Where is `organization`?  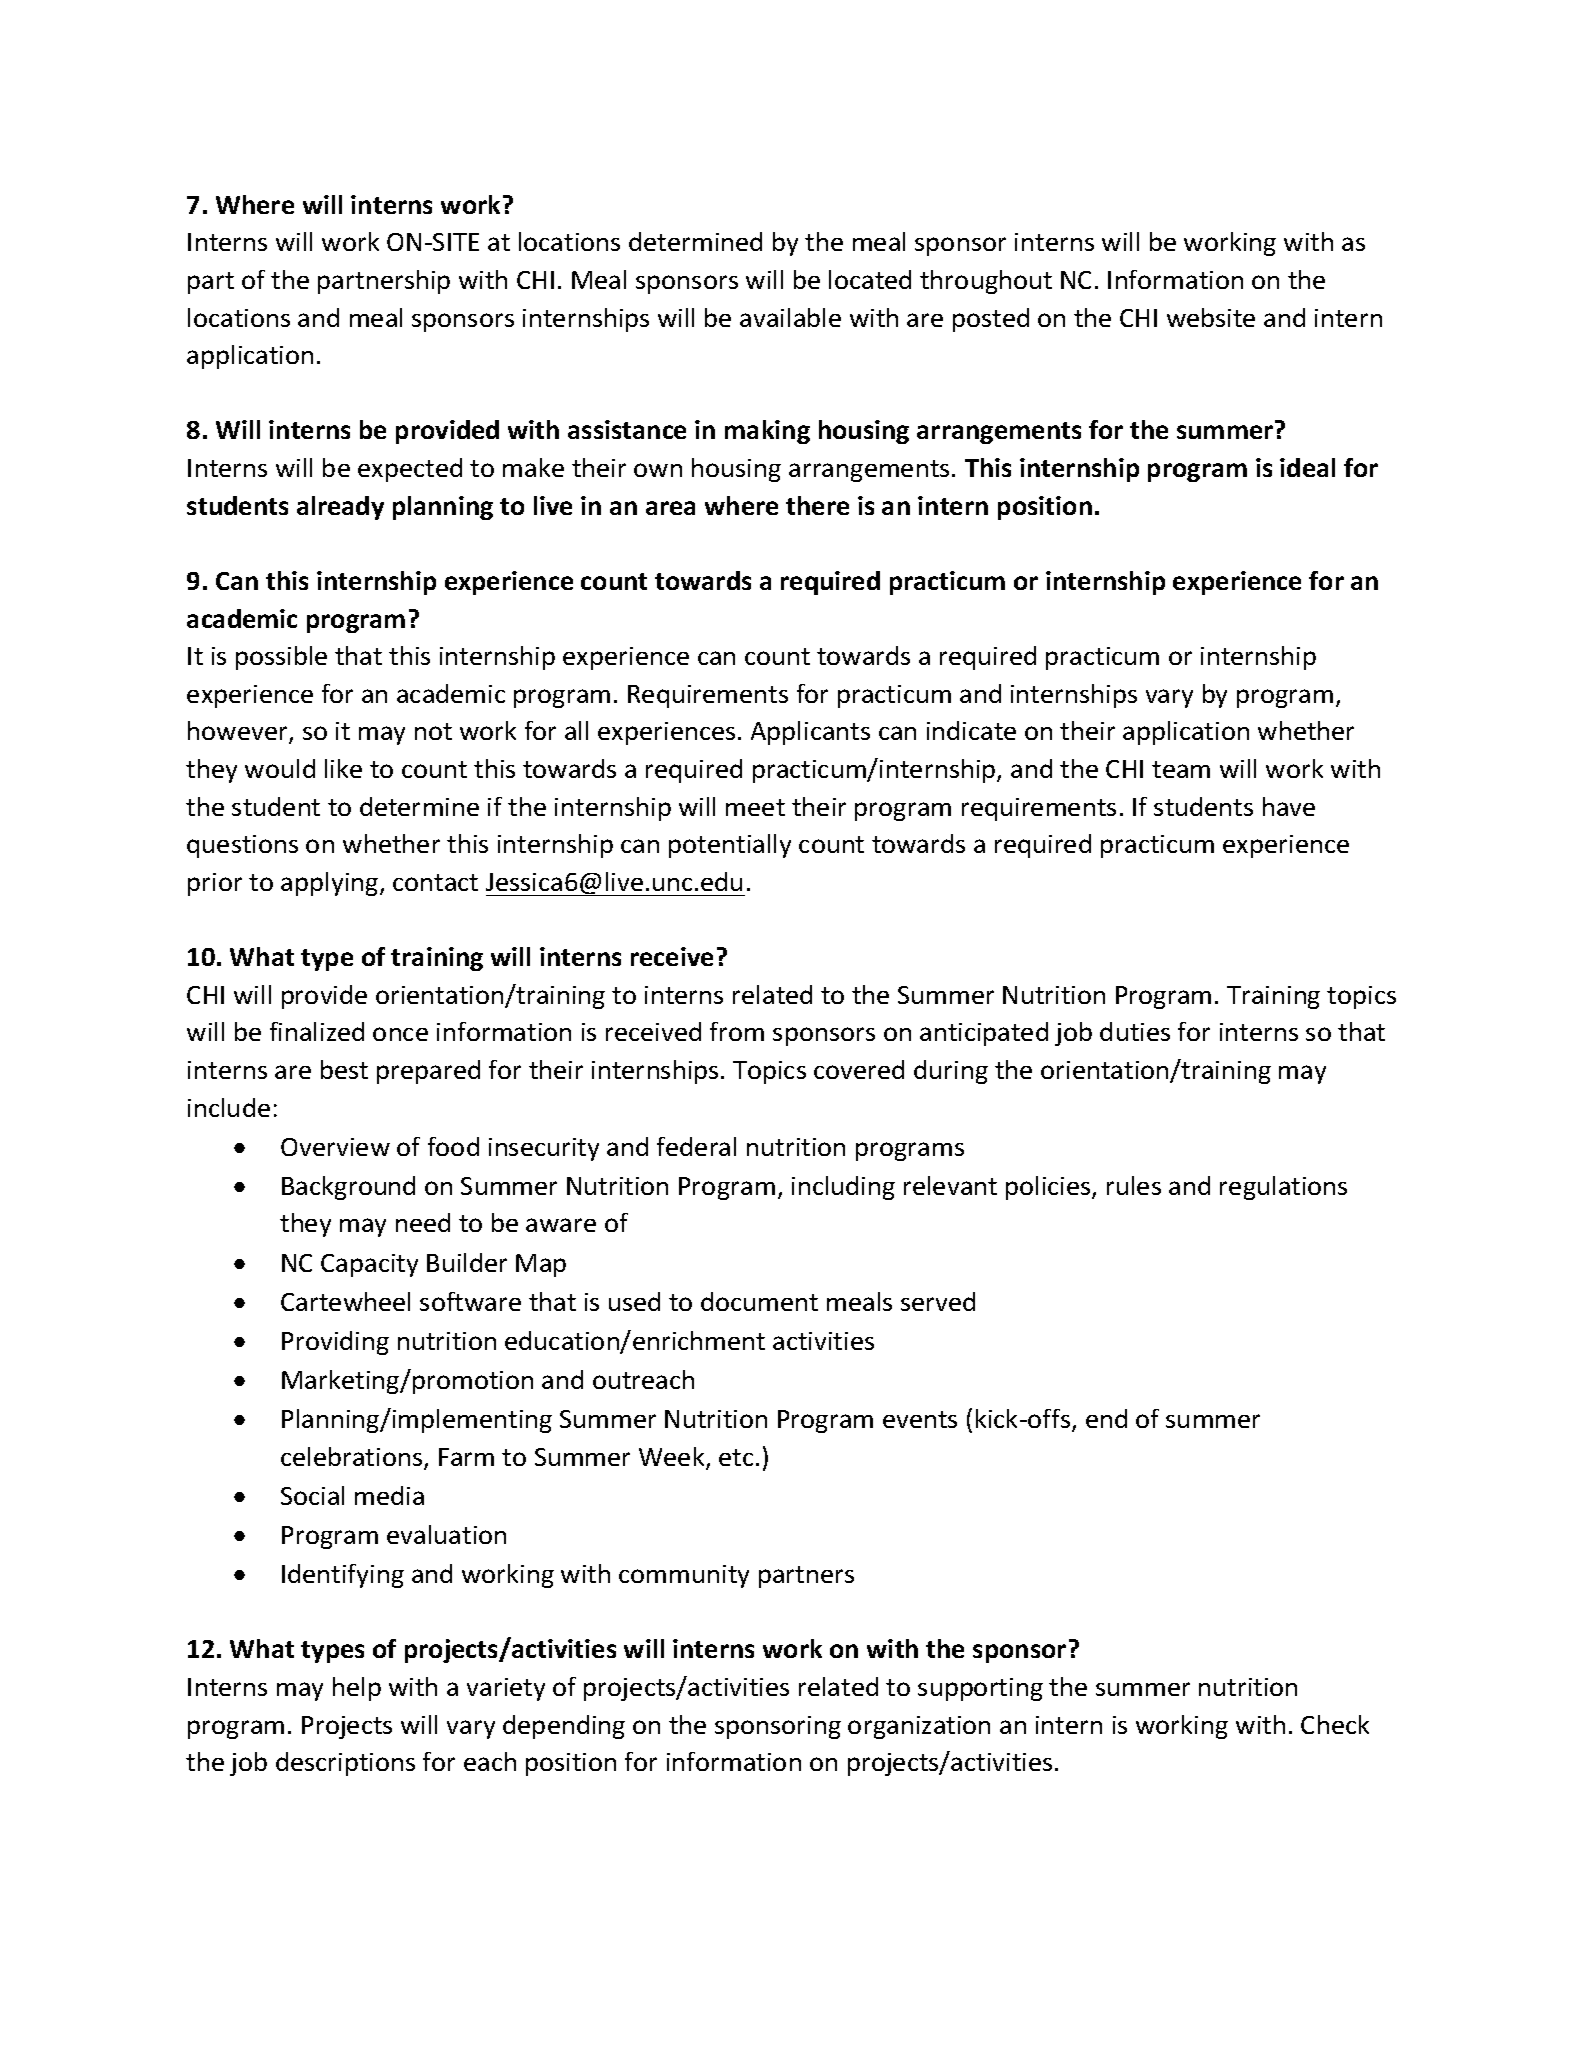
organization is located at coordinates (919, 1727).
